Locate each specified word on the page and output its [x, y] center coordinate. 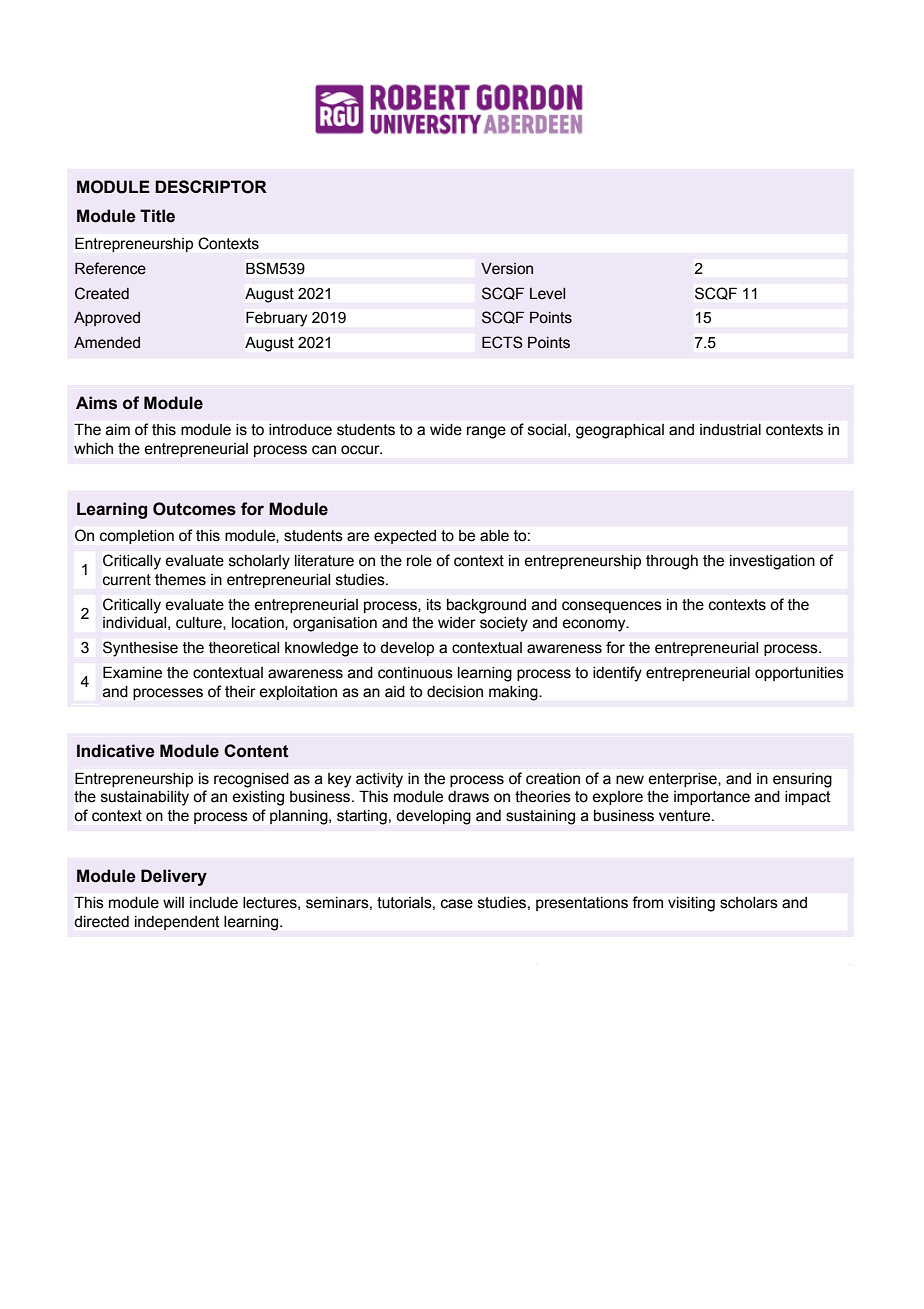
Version [507, 269]
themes [180, 580]
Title [157, 216]
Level [547, 294]
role [419, 561]
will [173, 902]
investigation [772, 562]
